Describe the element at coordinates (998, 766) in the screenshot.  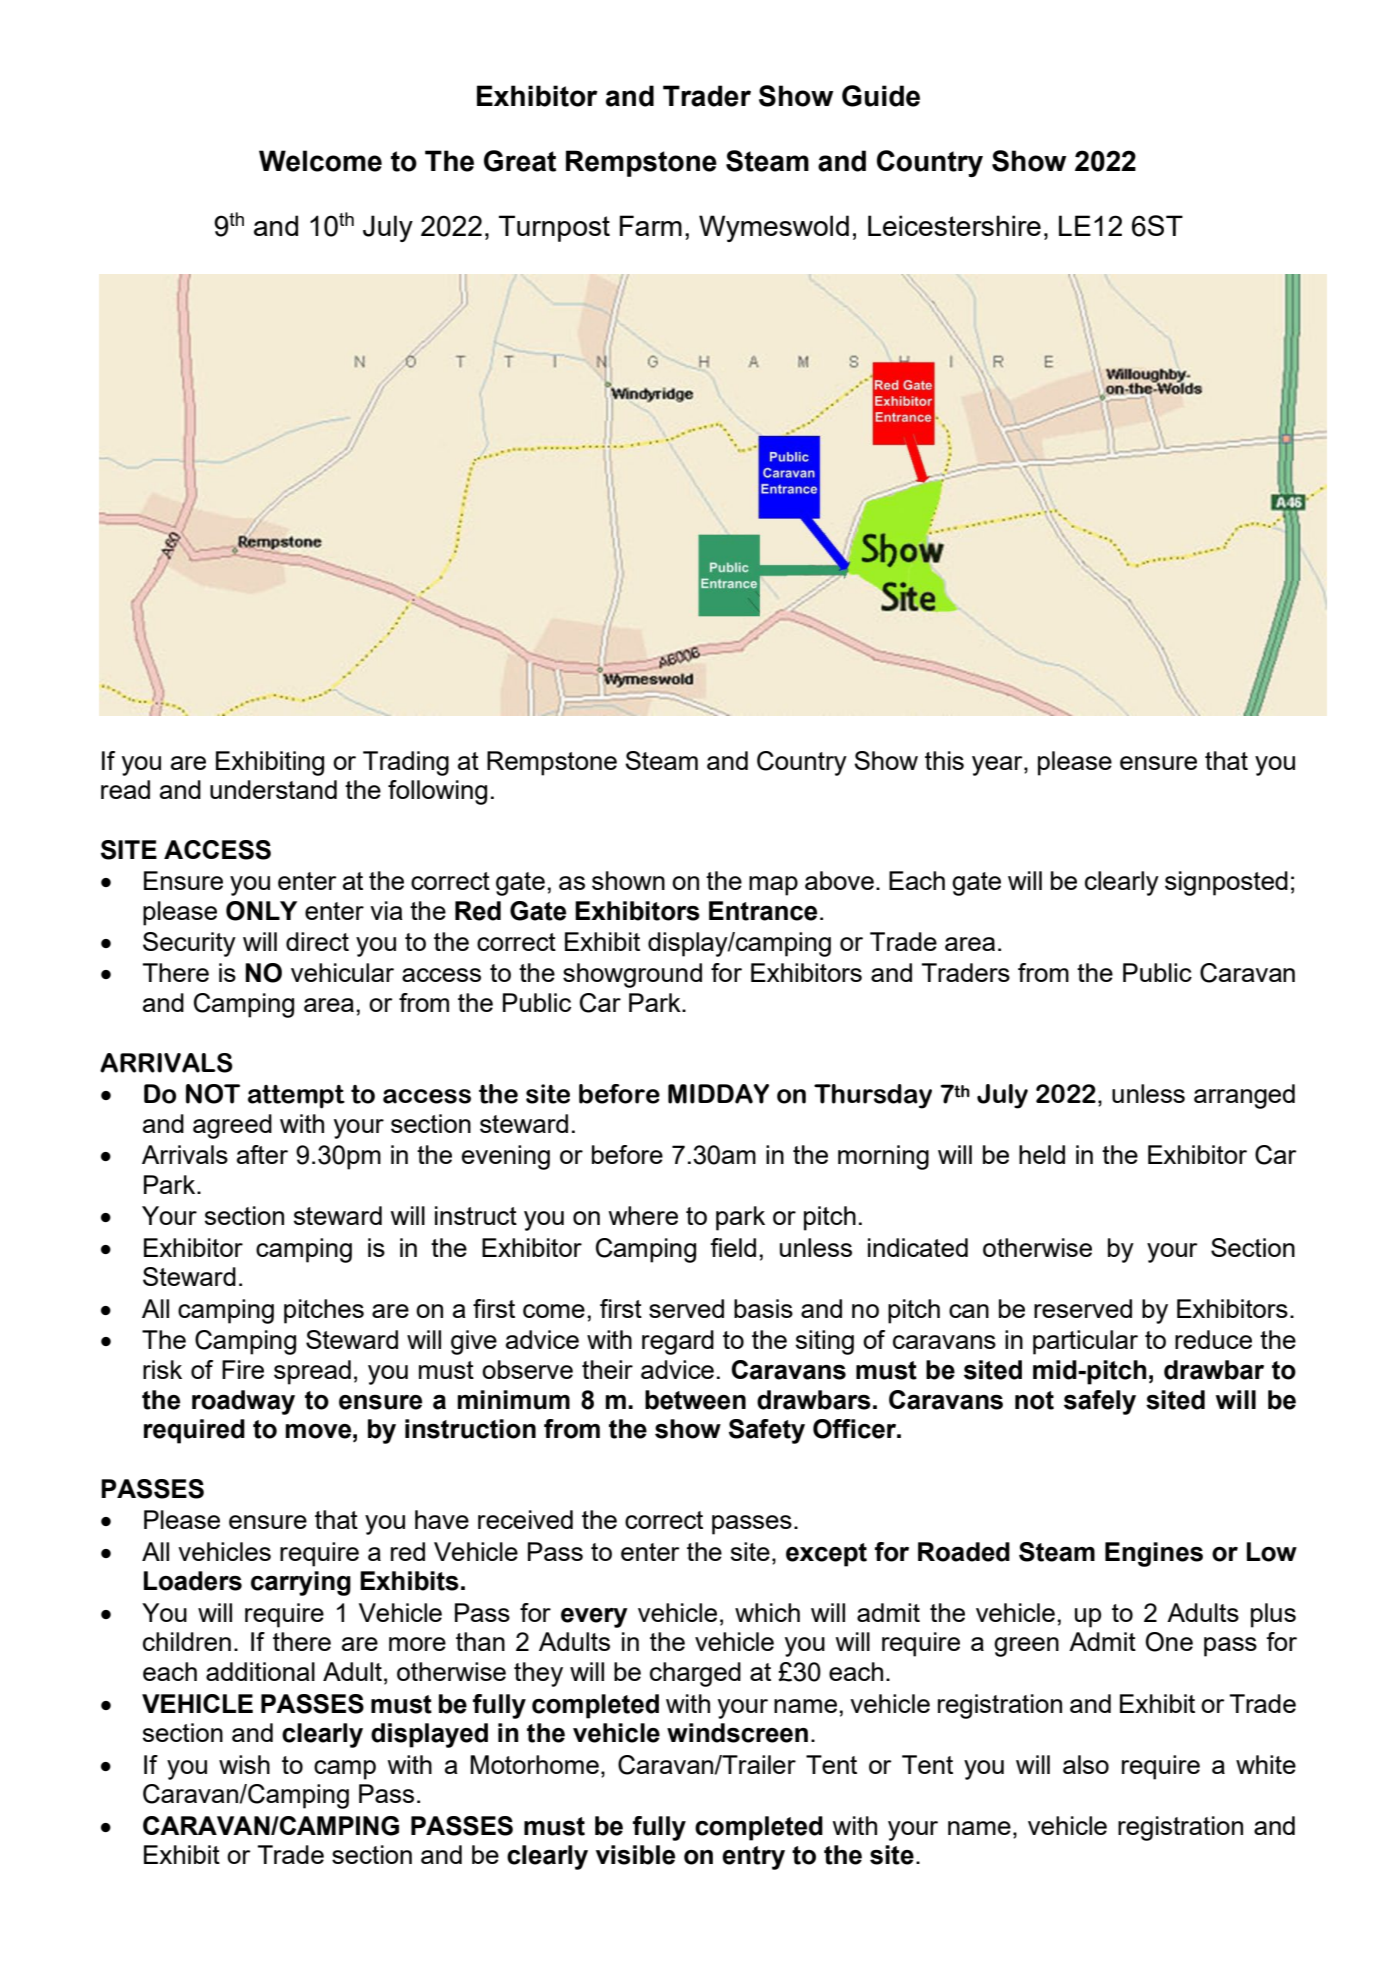
I see `year` at that location.
